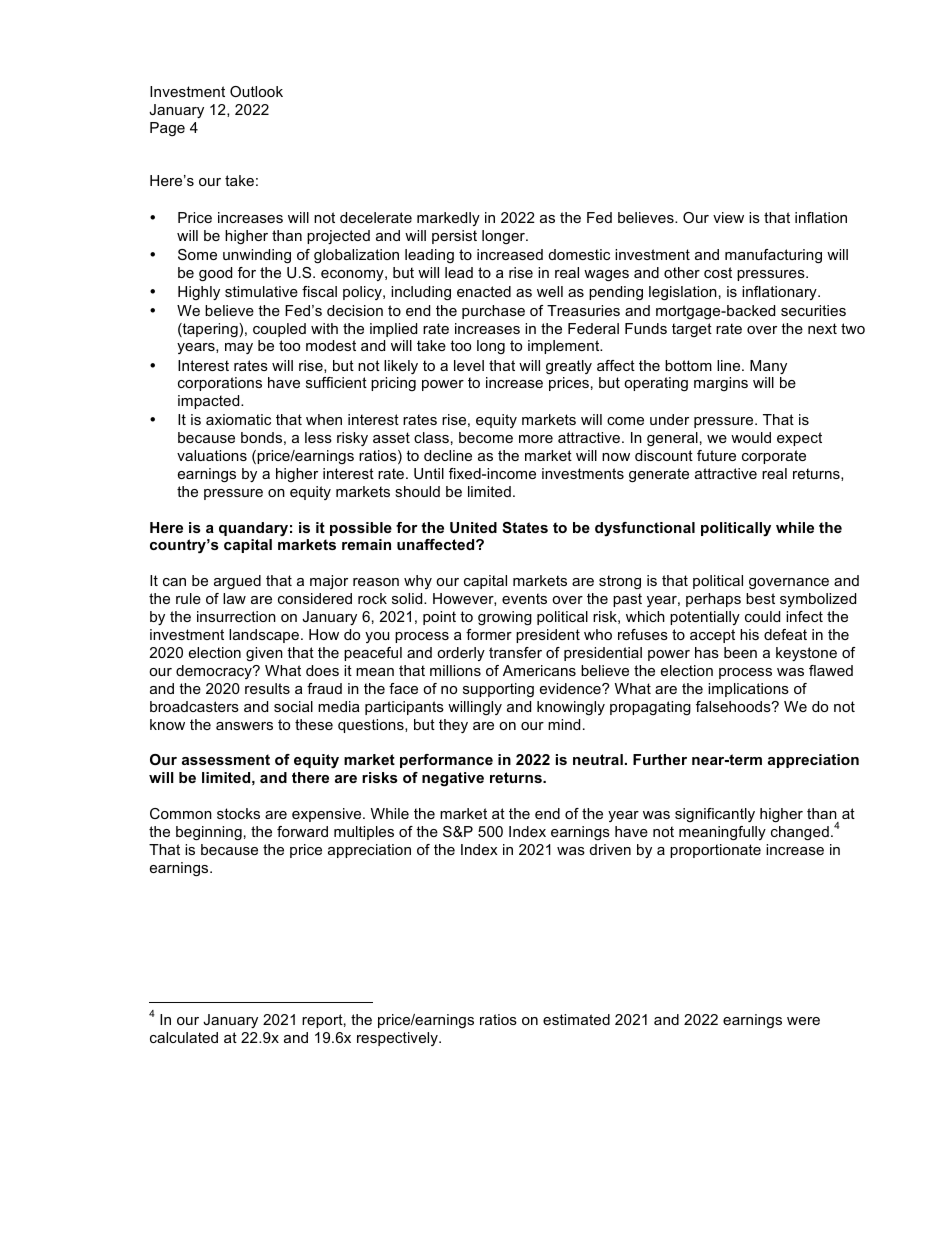 Image resolution: width=952 pixels, height=1233 pixels. I want to click on estimated, so click(576, 1019).
